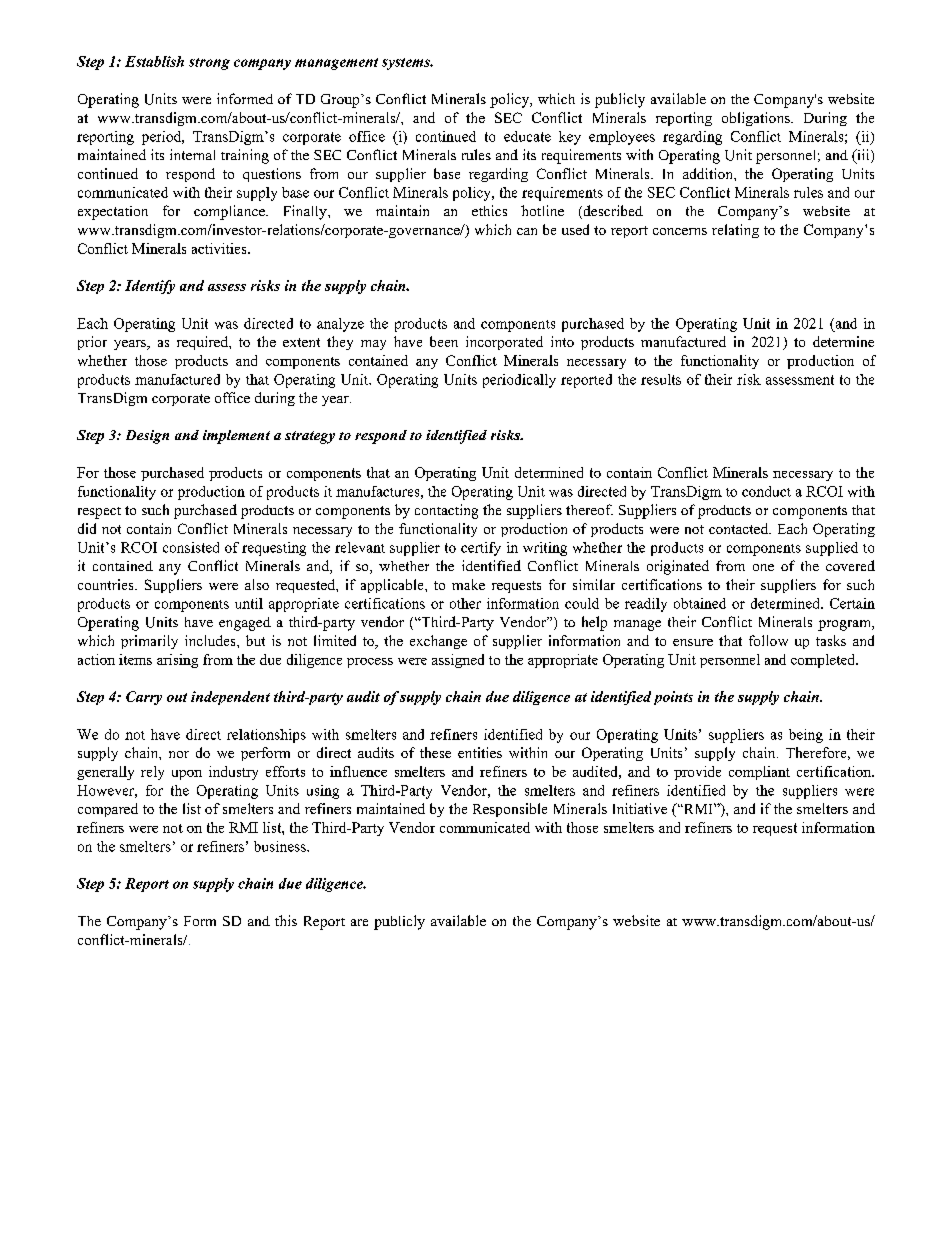 This document has width=952, height=1233. I want to click on this, so click(286, 920).
